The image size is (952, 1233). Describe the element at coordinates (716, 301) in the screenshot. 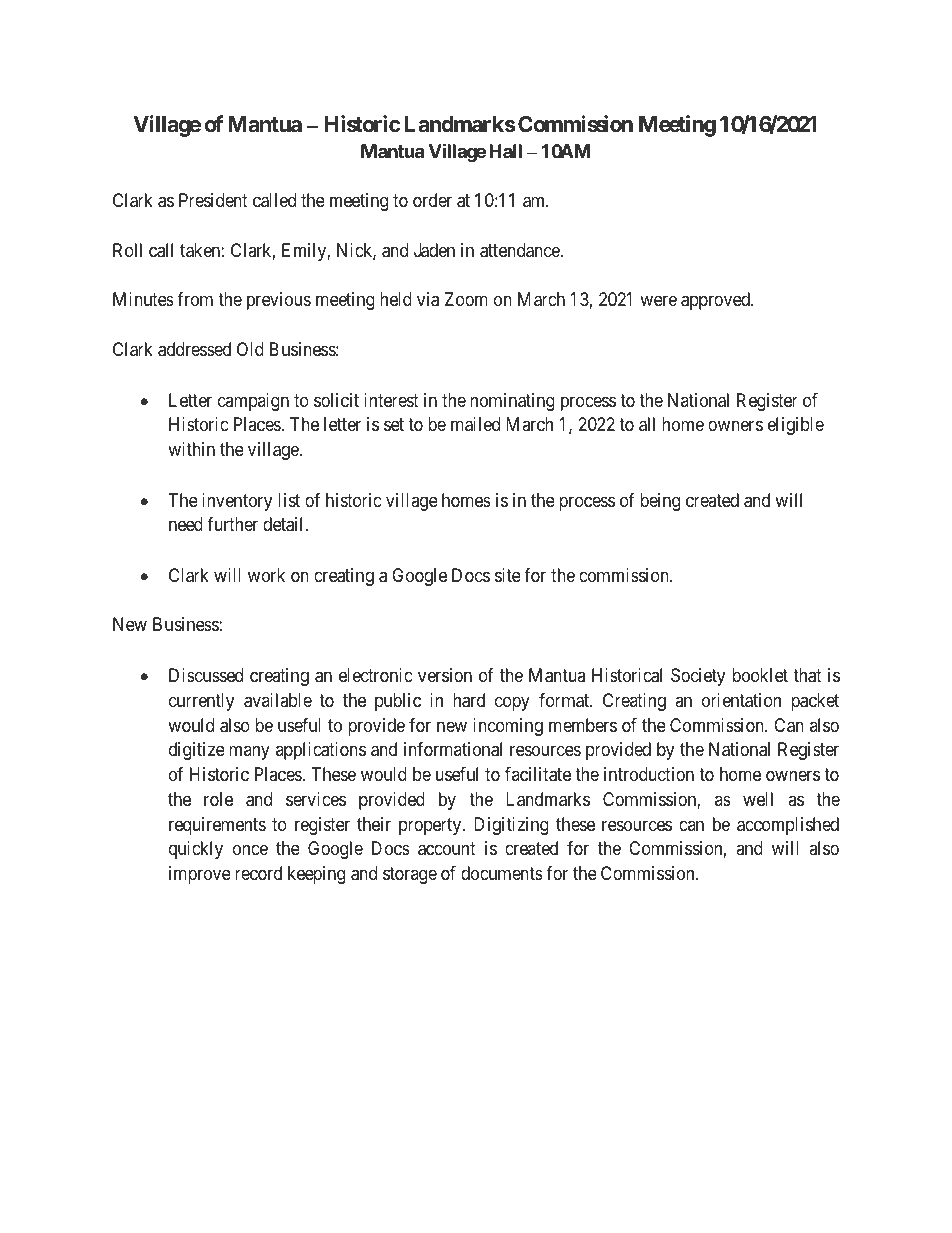

I see `approved` at that location.
